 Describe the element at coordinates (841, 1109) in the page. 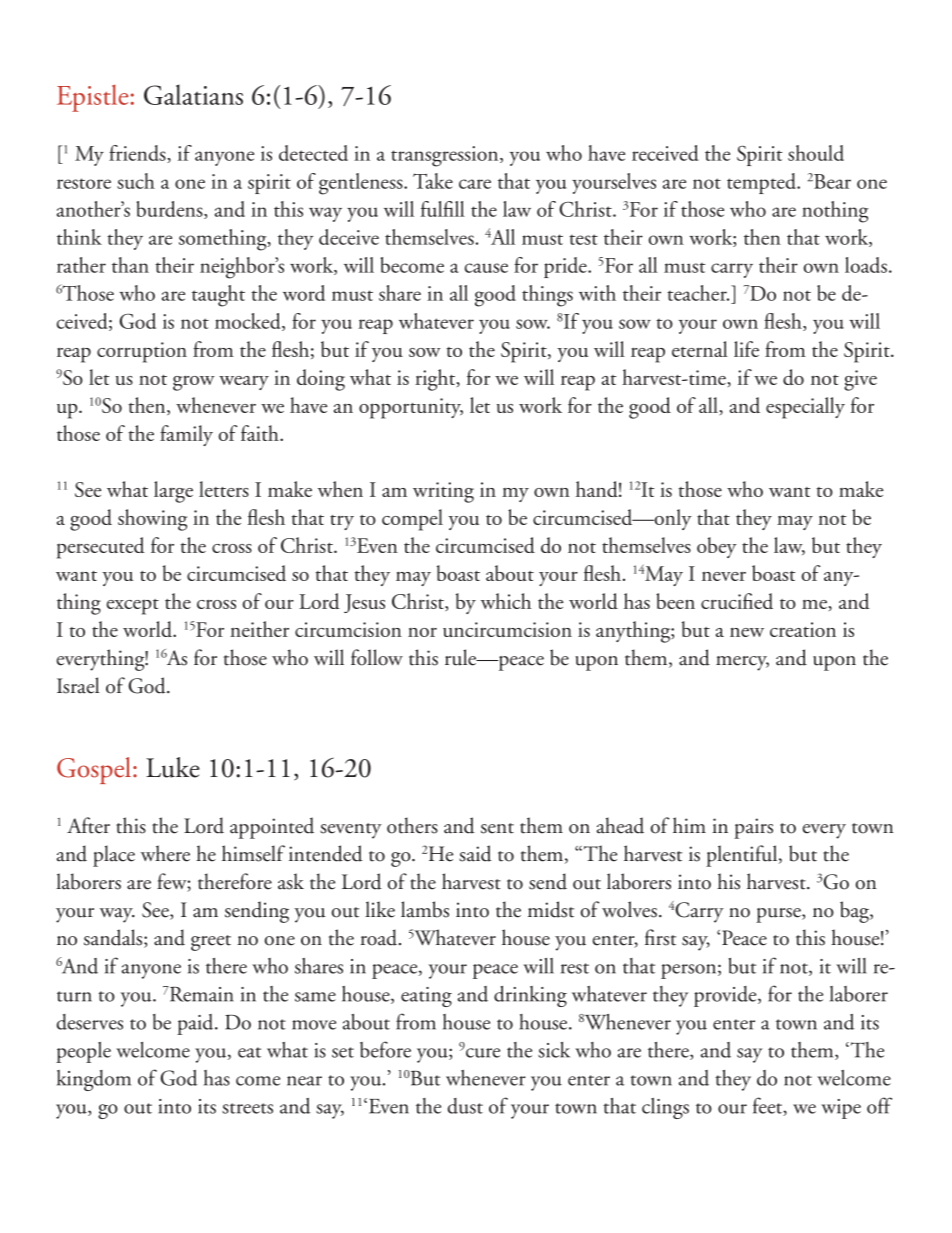

I see `wipe` at that location.
